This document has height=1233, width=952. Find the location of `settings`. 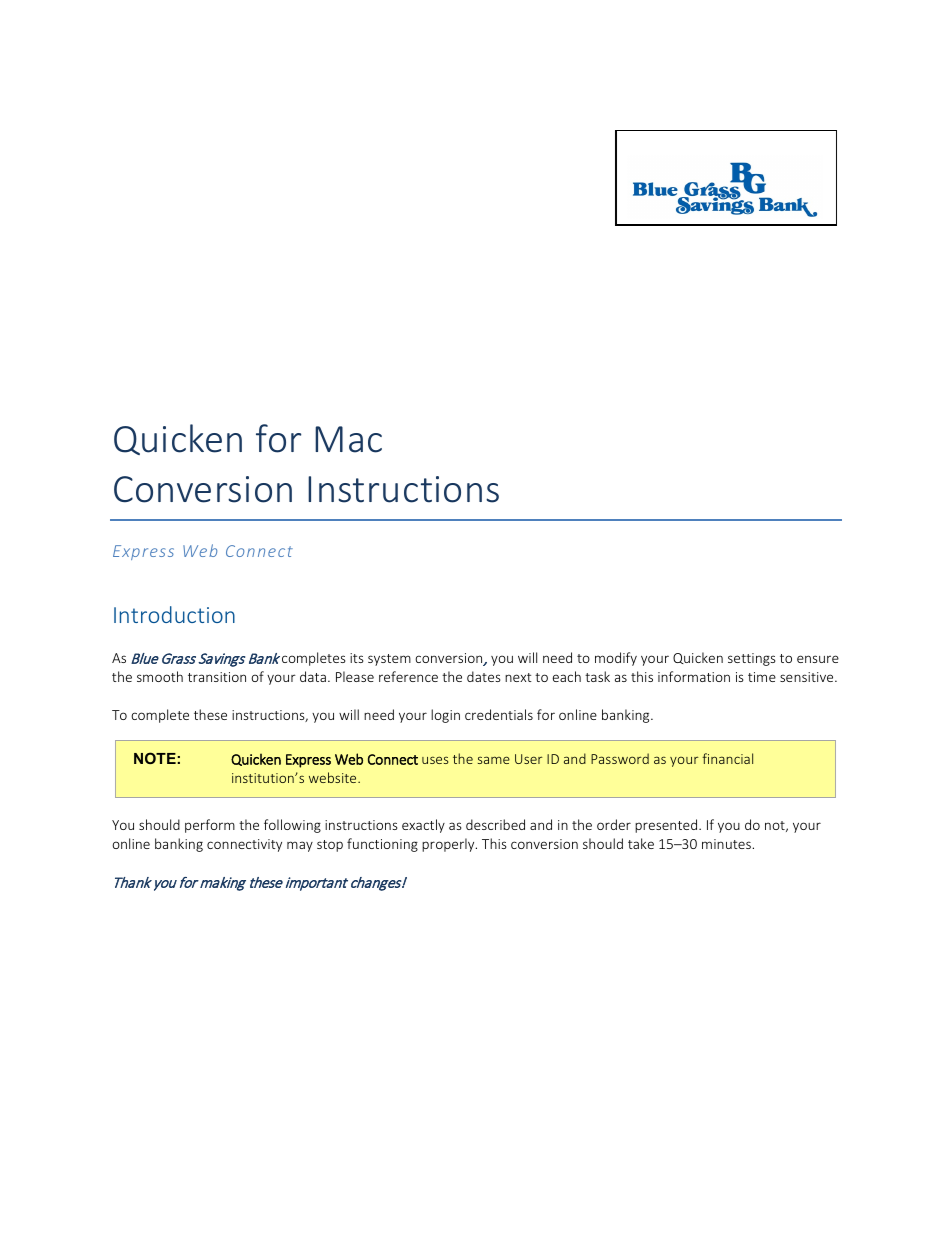

settings is located at coordinates (752, 659).
